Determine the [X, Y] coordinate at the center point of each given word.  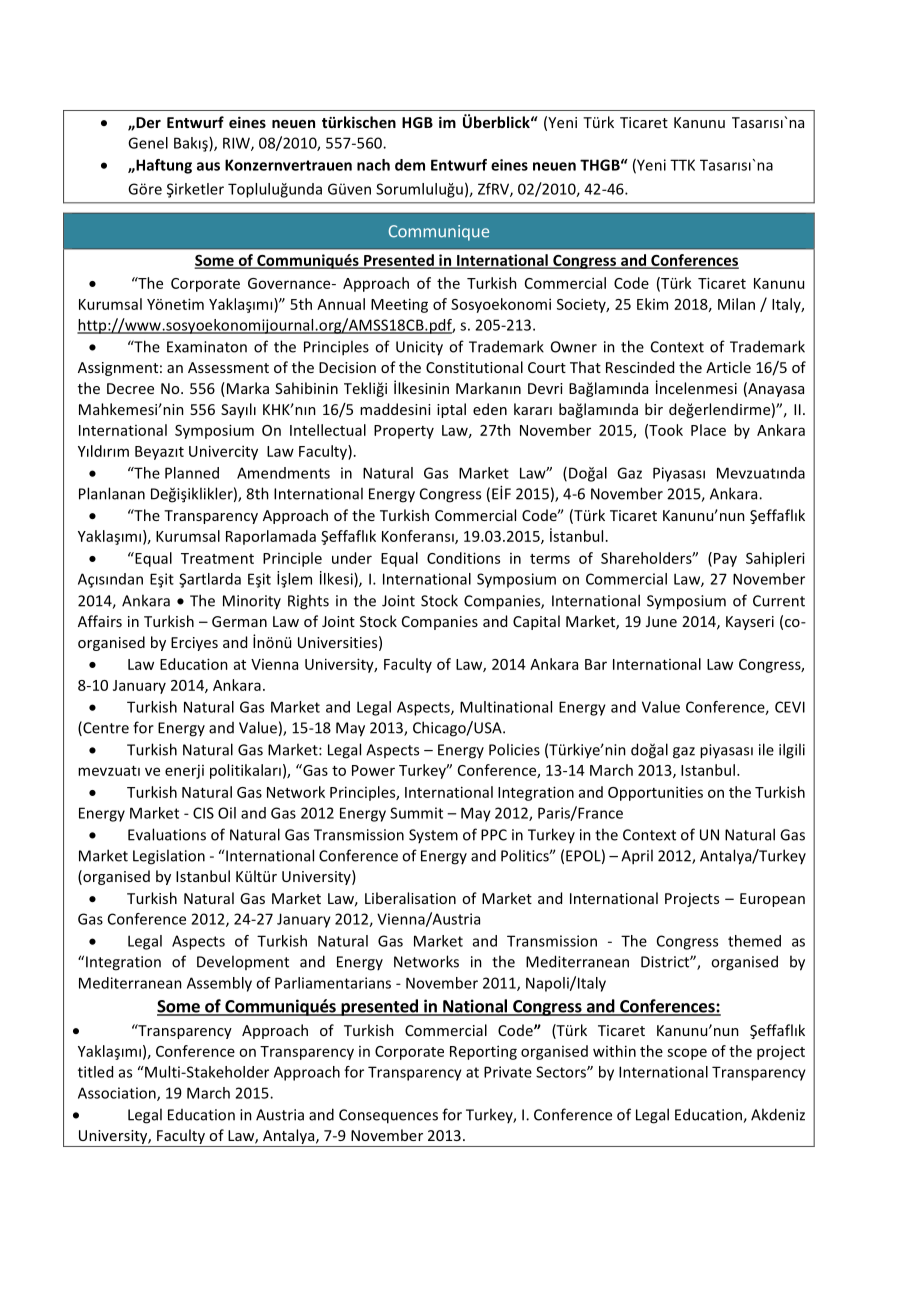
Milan [736, 304]
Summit [416, 813]
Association [118, 1094]
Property [404, 432]
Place [708, 430]
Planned [192, 473]
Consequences [388, 1116]
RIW [237, 144]
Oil [227, 813]
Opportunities [655, 793]
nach [373, 165]
